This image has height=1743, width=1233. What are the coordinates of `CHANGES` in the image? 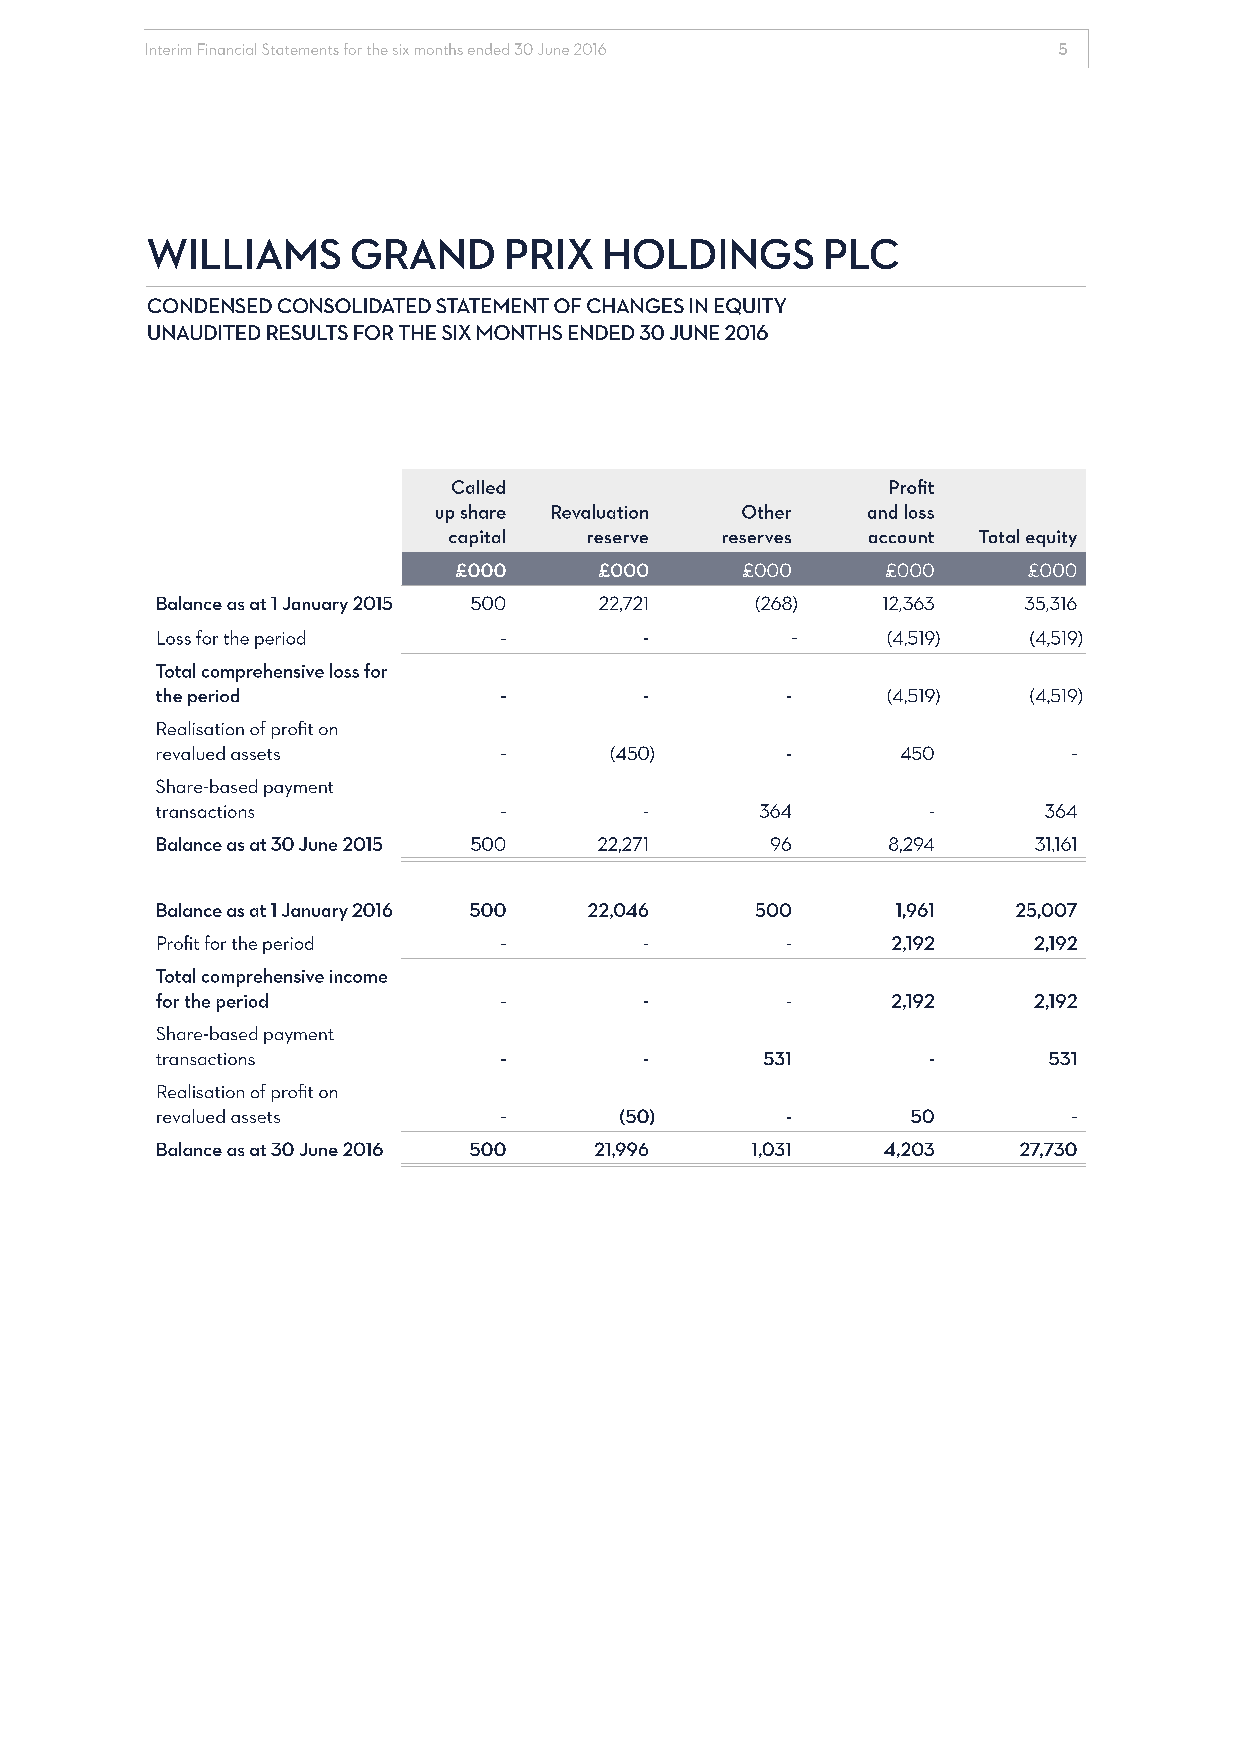 It's located at (635, 305).
